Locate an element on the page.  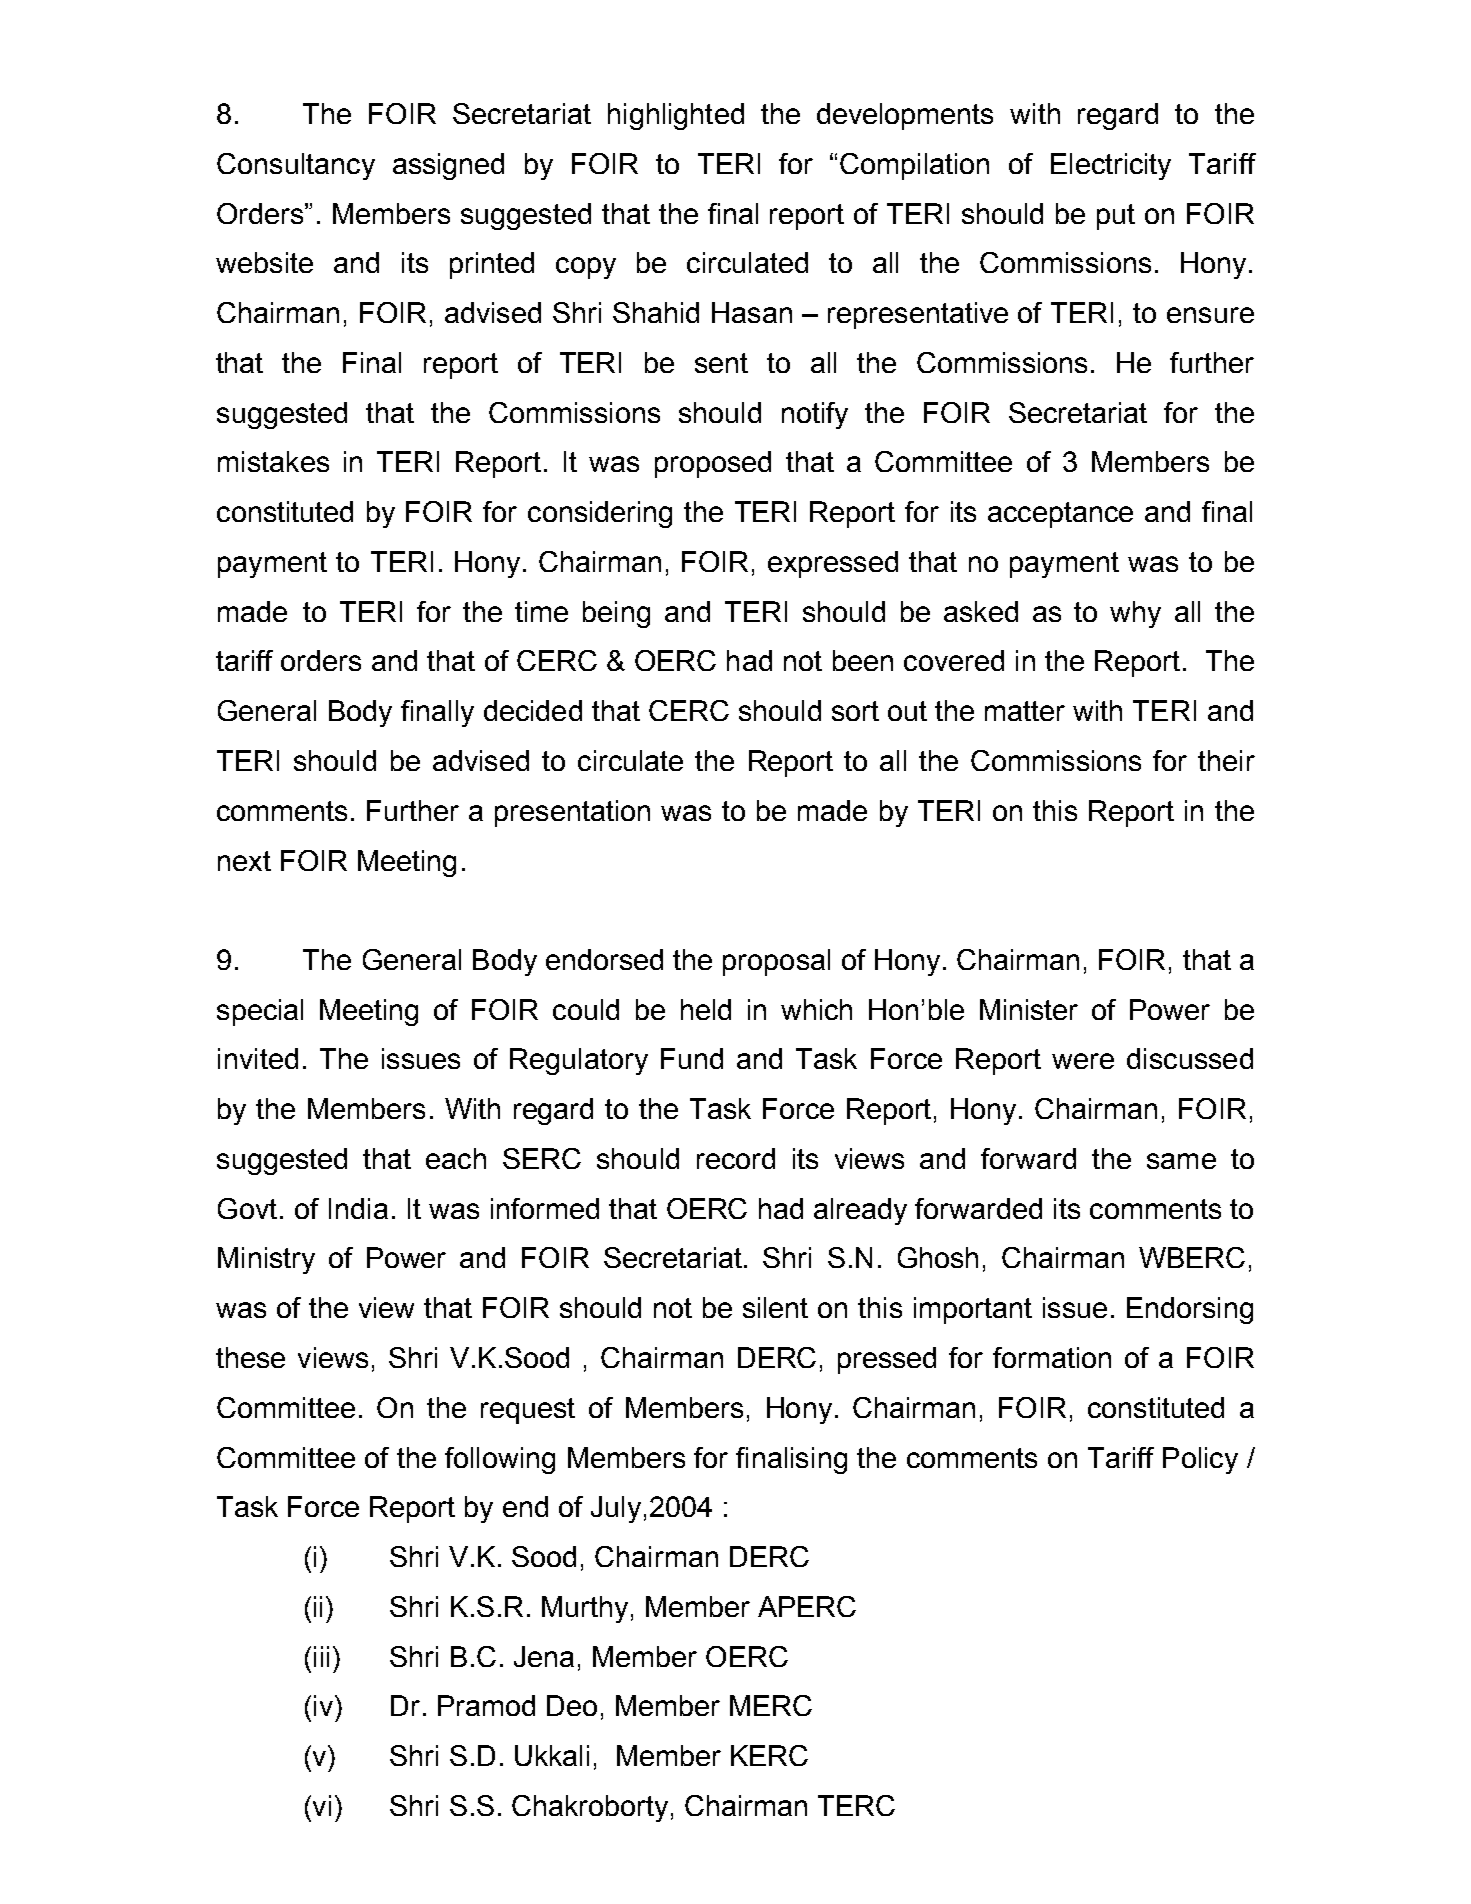
acceptance is located at coordinates (1060, 515).
